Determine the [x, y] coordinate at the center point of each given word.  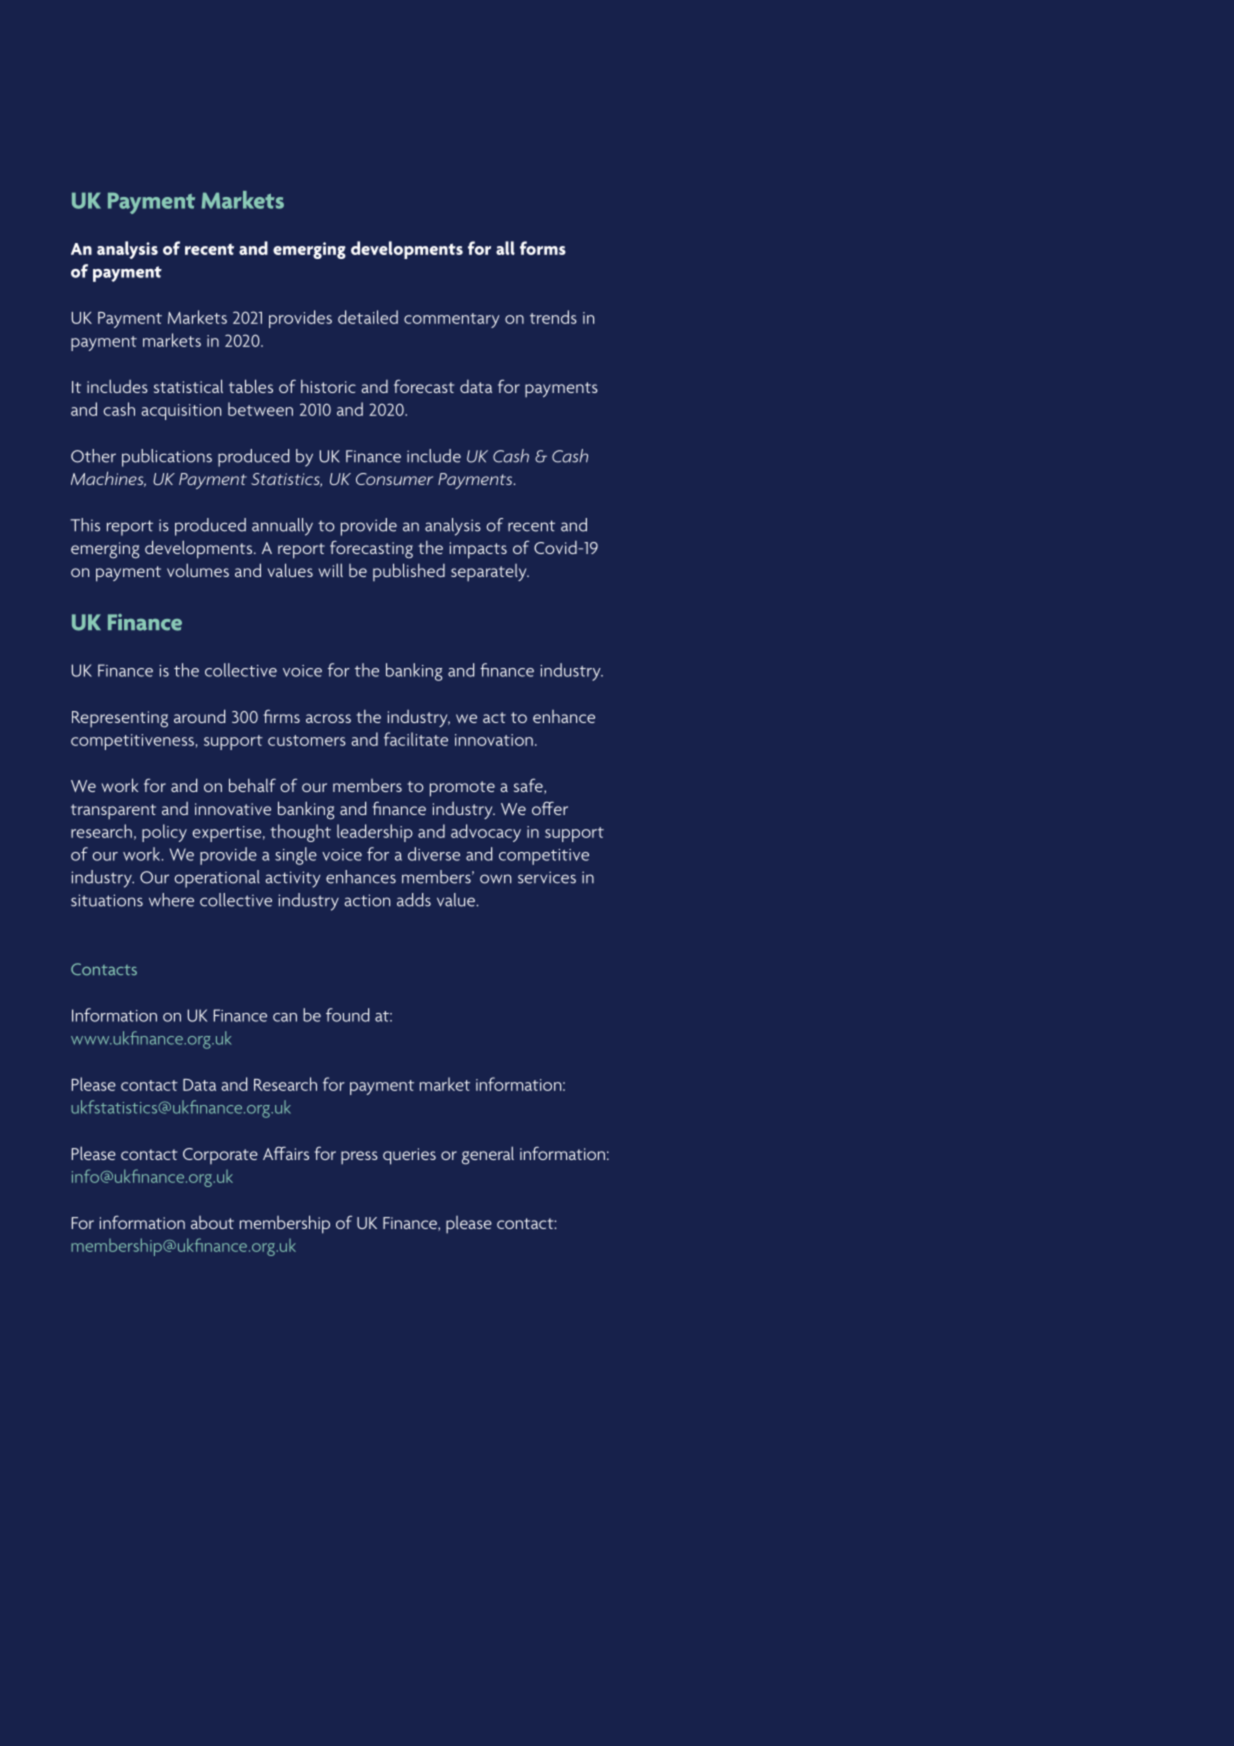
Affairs [286, 1153]
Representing [120, 719]
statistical [188, 386]
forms [543, 248]
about [212, 1222]
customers [307, 740]
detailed [368, 317]
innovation [494, 740]
